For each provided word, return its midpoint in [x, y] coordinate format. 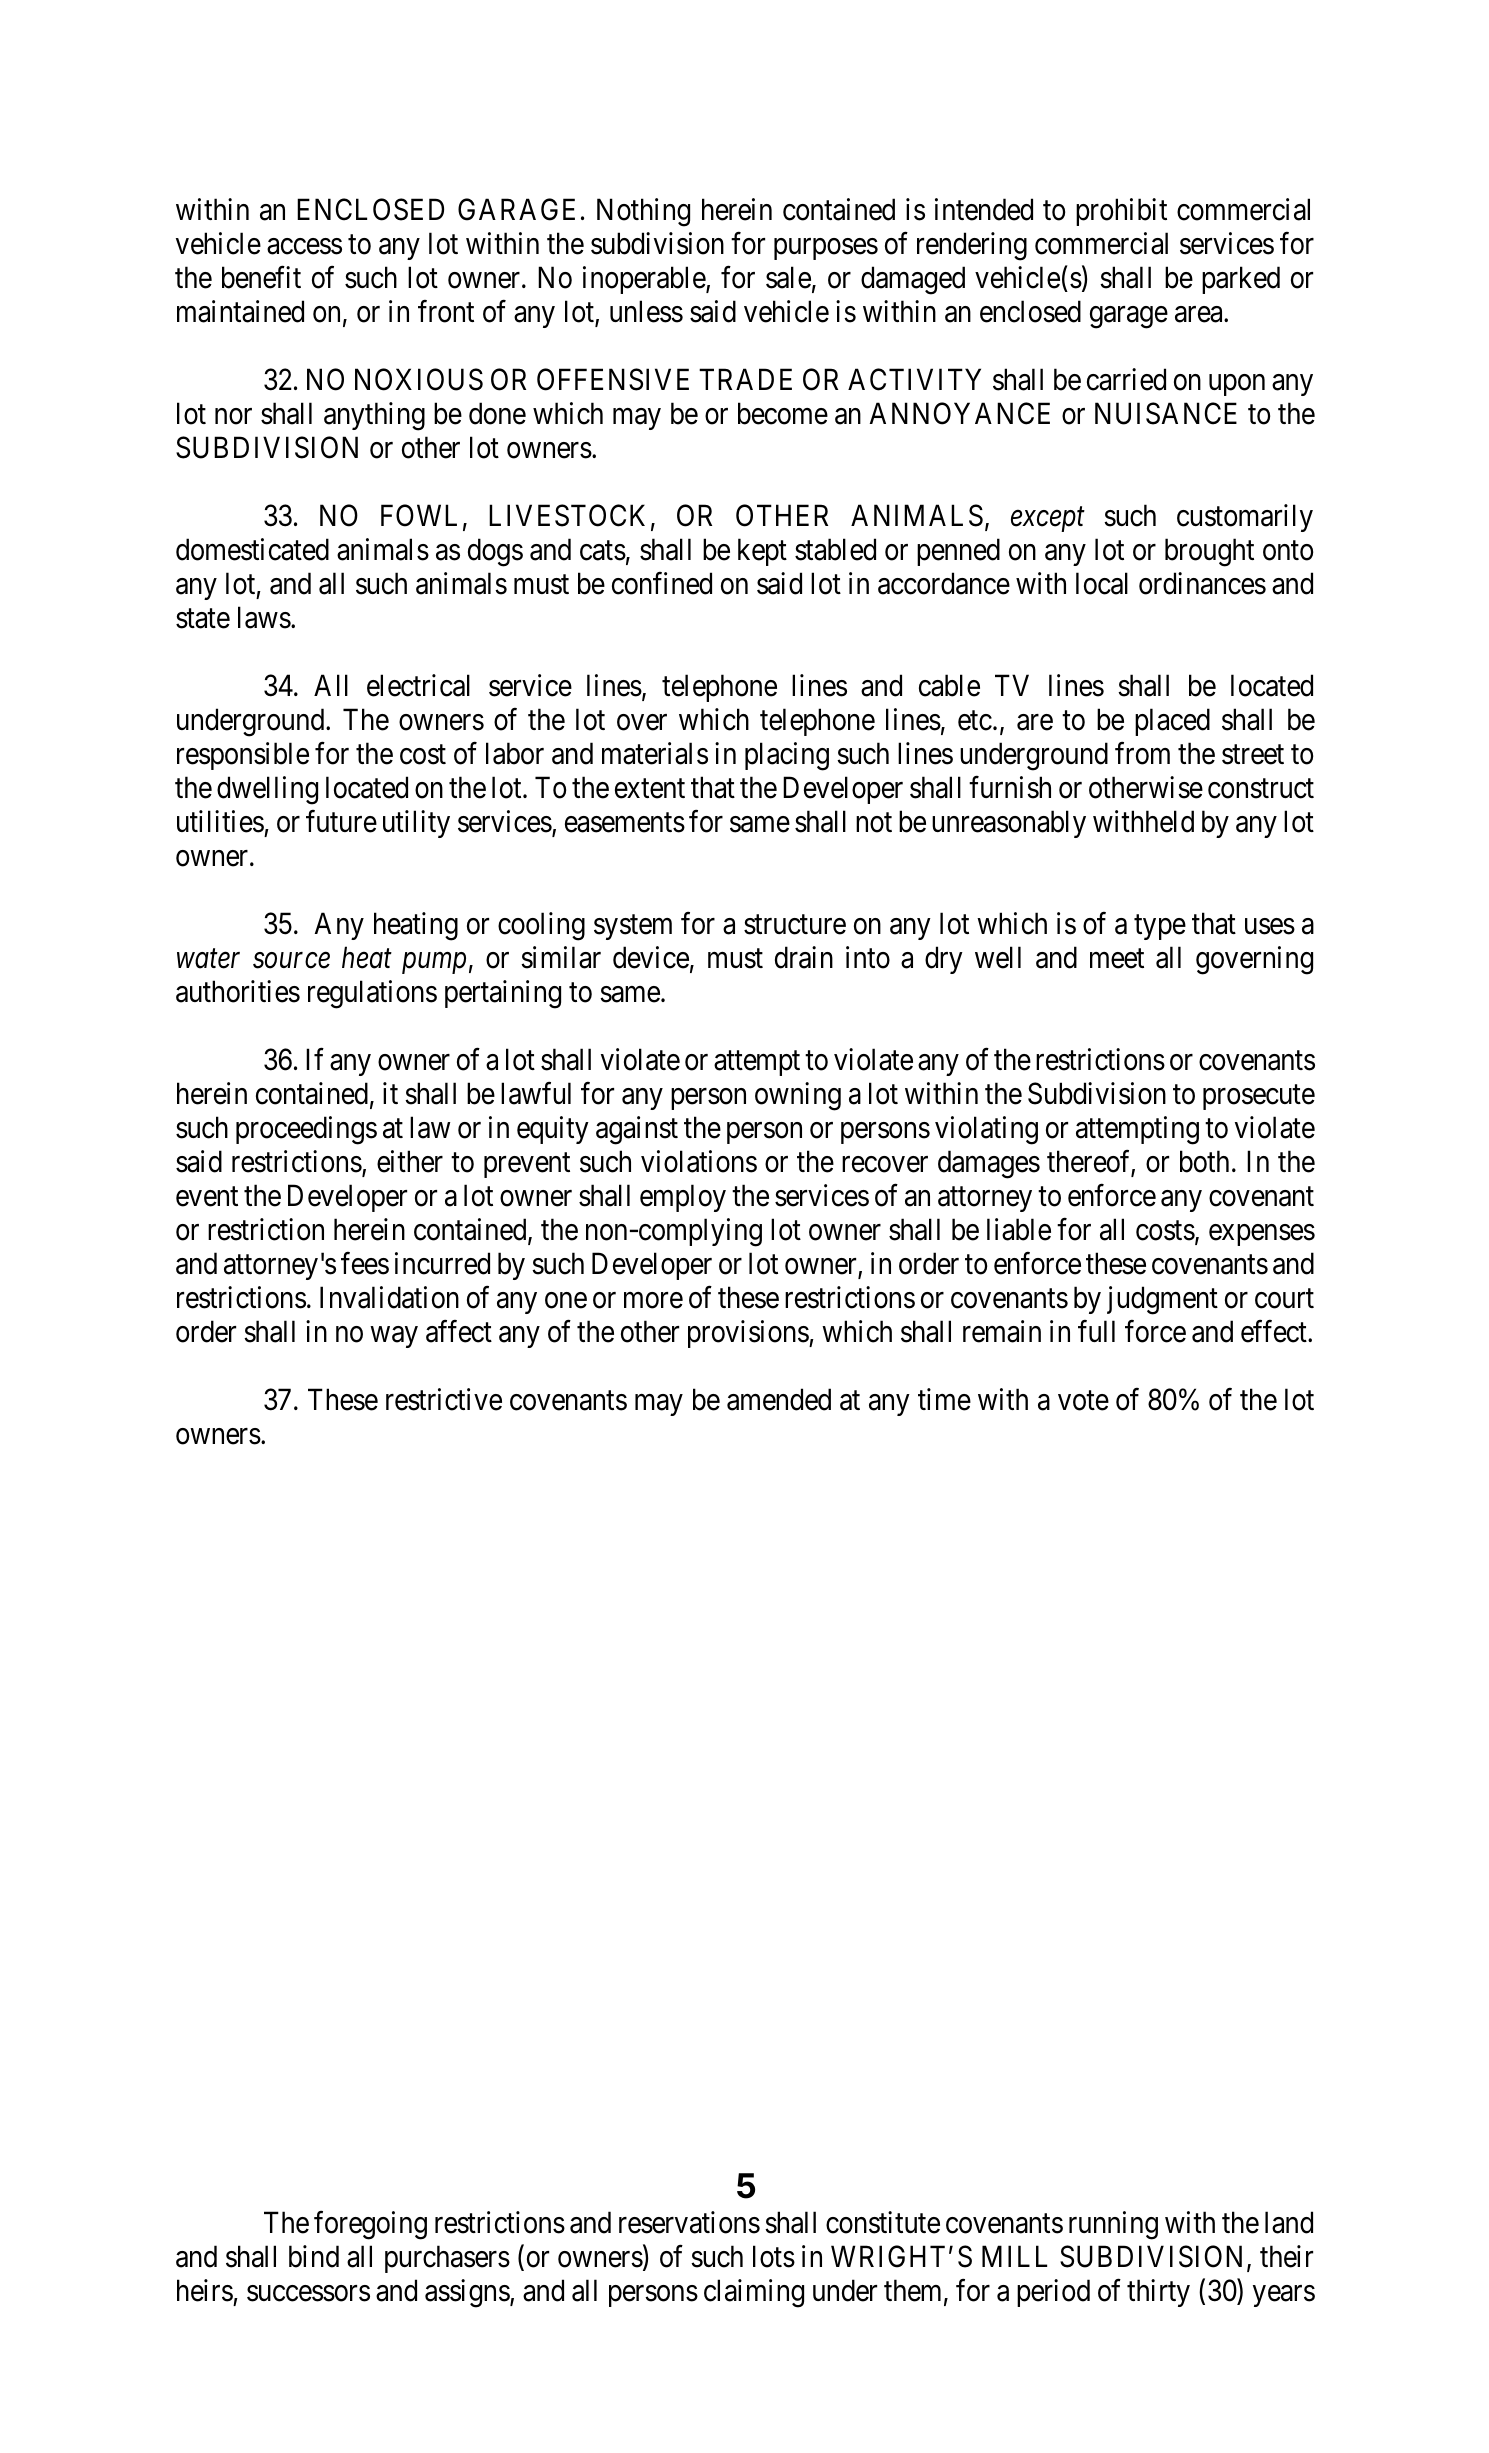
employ [683, 1198]
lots [774, 2256]
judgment [1162, 1300]
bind [314, 2256]
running [1113, 2225]
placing [787, 756]
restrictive [444, 1399]
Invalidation [389, 1297]
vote [1083, 1401]
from [1142, 753]
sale [788, 277]
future [341, 821]
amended [779, 1399]
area [1200, 314]
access [304, 246]
